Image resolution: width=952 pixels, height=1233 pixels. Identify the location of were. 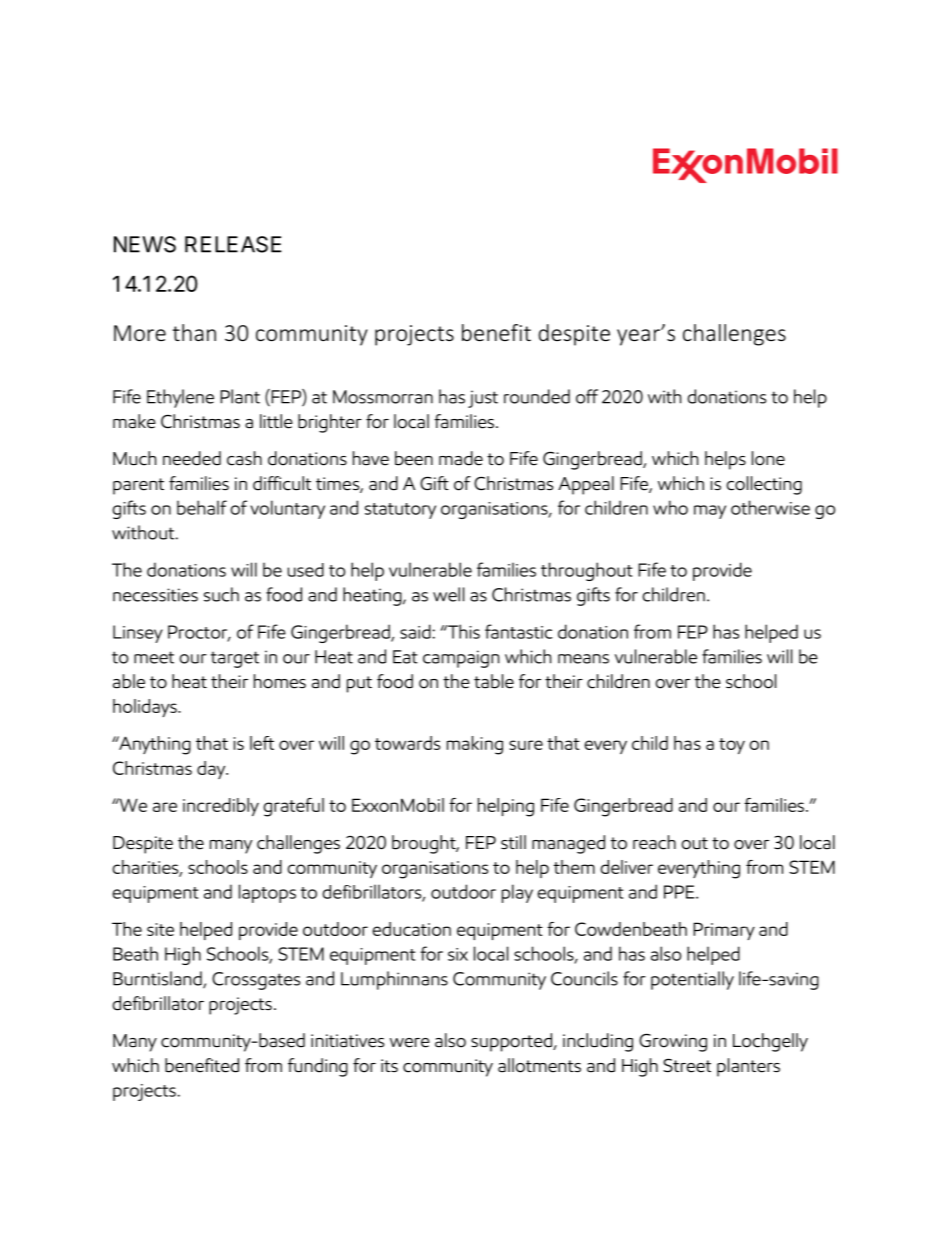
(410, 1043).
